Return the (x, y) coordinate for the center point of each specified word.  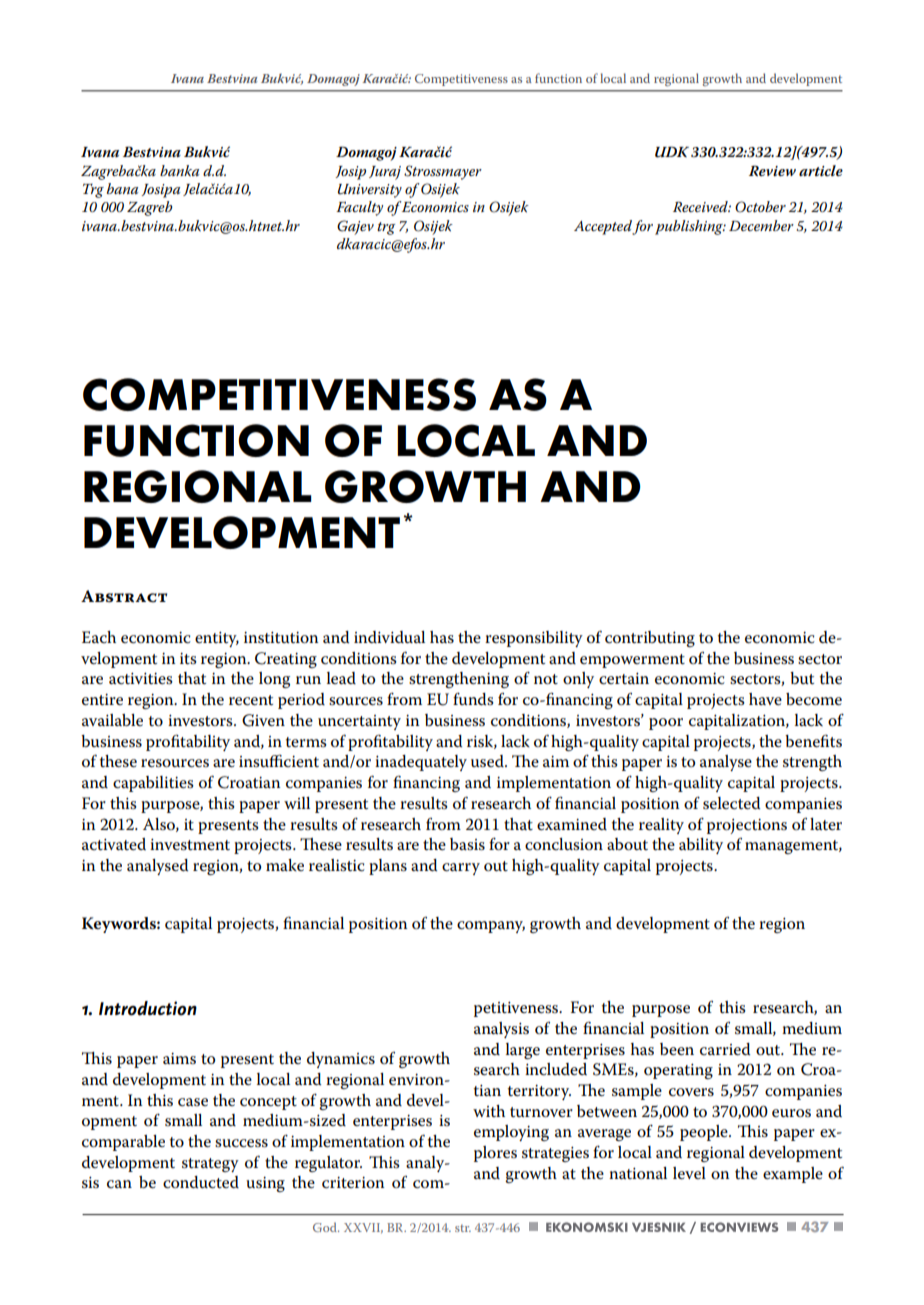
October (760, 207)
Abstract (124, 596)
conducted (201, 1182)
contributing (650, 639)
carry (461, 869)
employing (511, 1133)
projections (747, 826)
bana (122, 188)
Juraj (385, 173)
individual (389, 637)
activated (114, 844)
